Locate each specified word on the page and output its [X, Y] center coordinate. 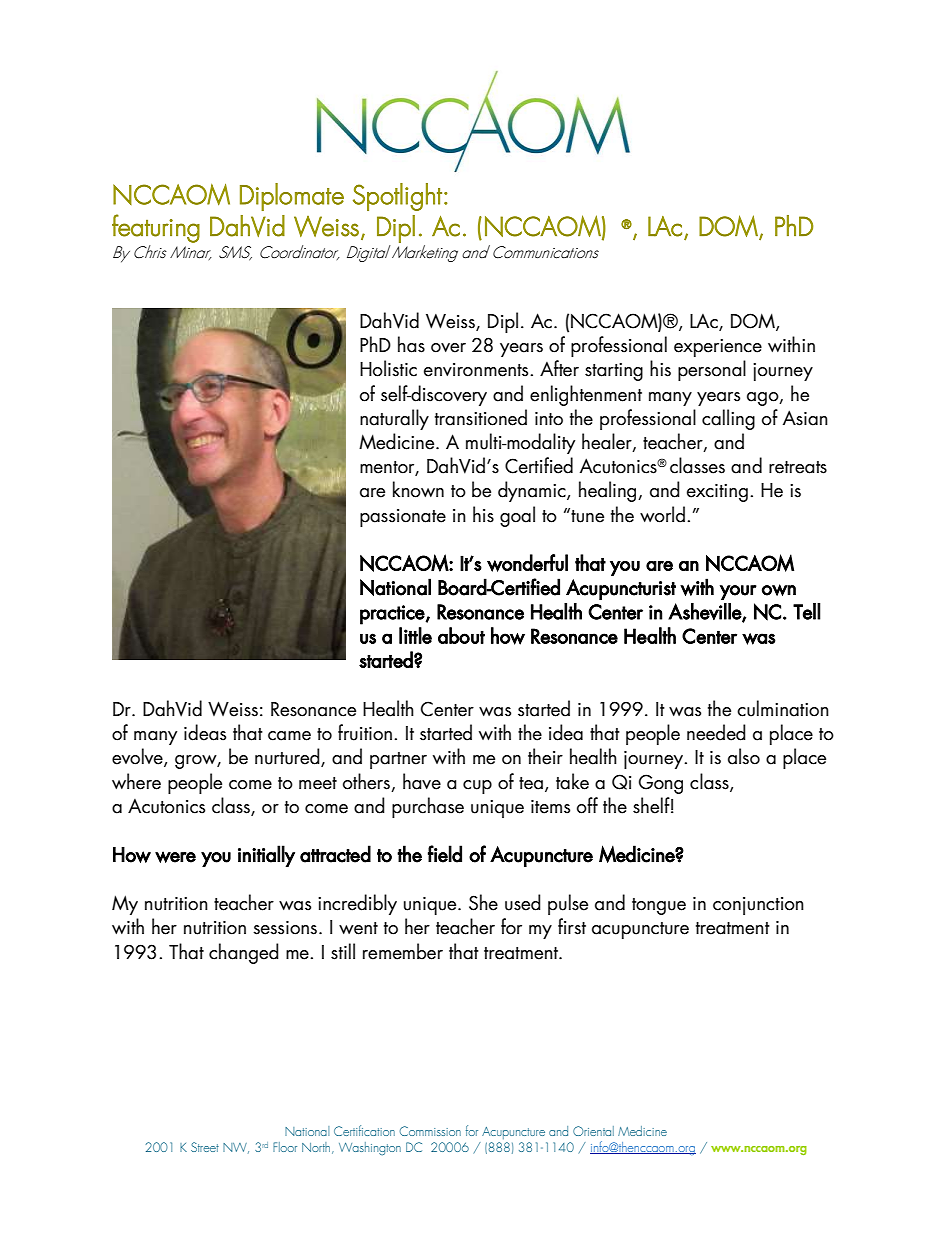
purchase [428, 807]
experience [718, 348]
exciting [717, 493]
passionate [403, 518]
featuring [156, 228]
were [175, 857]
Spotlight [397, 197]
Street [205, 1147]
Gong [661, 784]
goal [517, 516]
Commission [430, 1131]
